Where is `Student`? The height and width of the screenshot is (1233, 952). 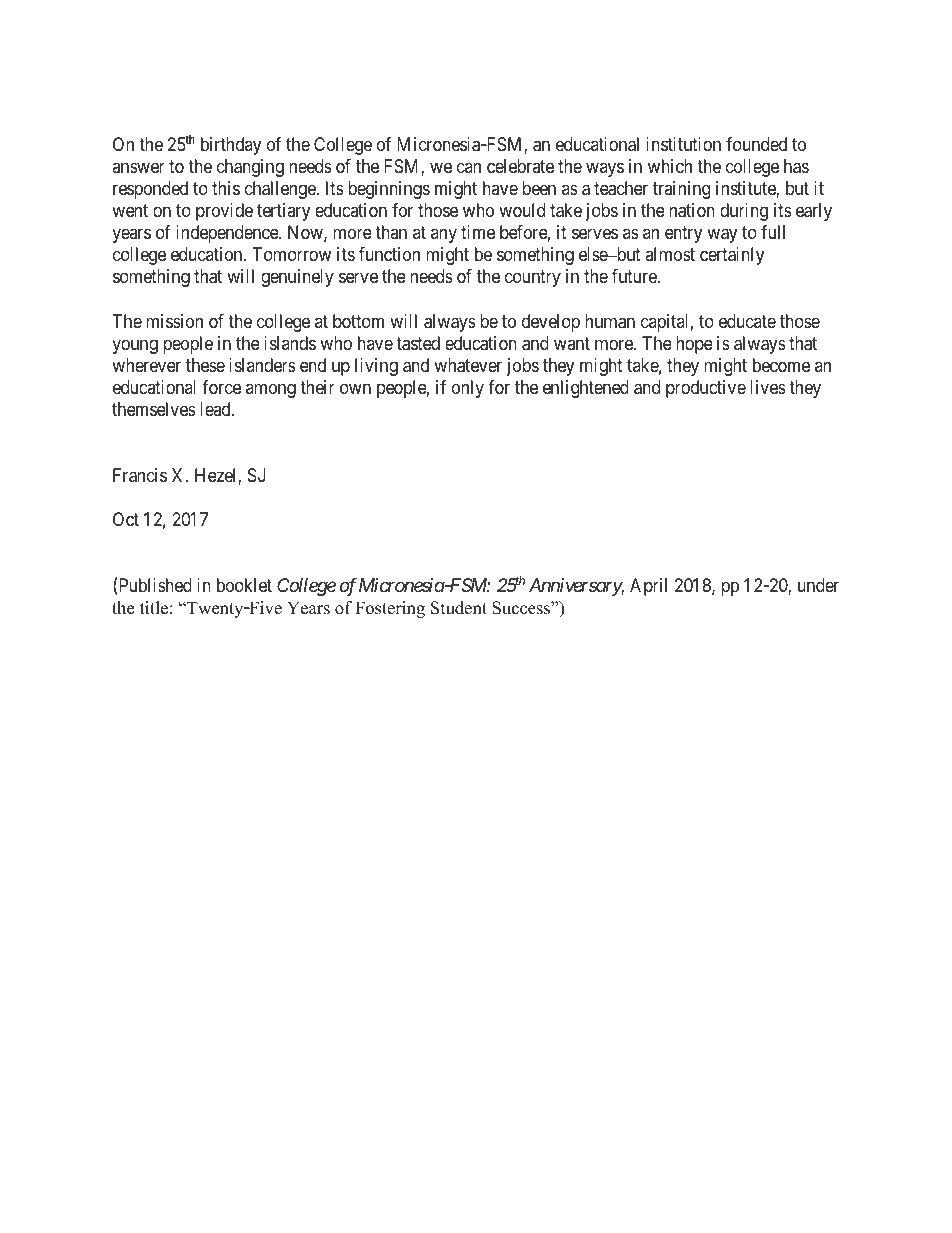 Student is located at coordinates (459, 608).
